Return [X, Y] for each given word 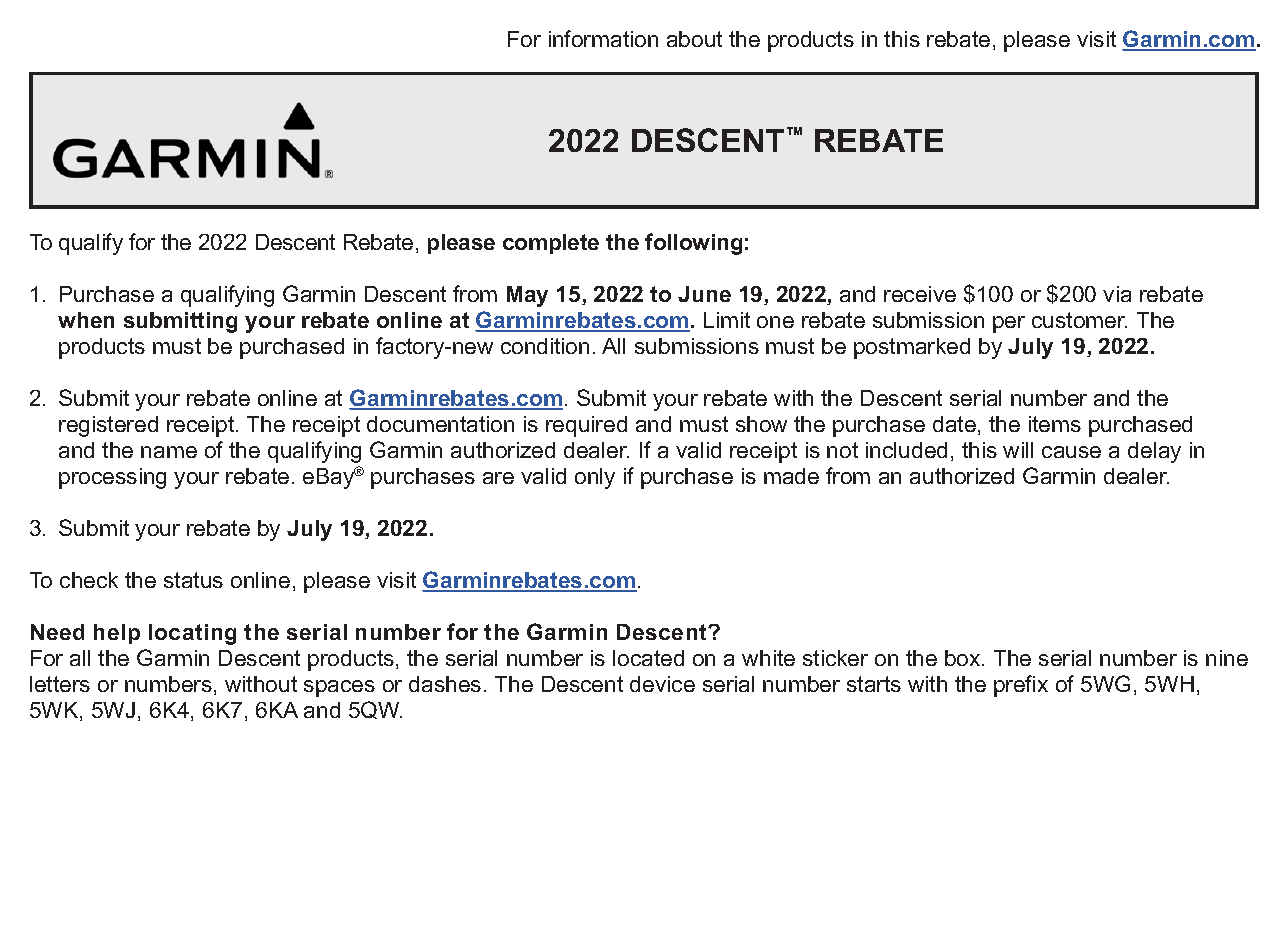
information [603, 38]
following [693, 244]
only [595, 478]
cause [1071, 452]
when [86, 320]
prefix [1021, 686]
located [648, 658]
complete [551, 244]
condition [545, 346]
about [694, 39]
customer [1079, 320]
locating [192, 634]
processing [112, 478]
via [1117, 294]
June [704, 294]
